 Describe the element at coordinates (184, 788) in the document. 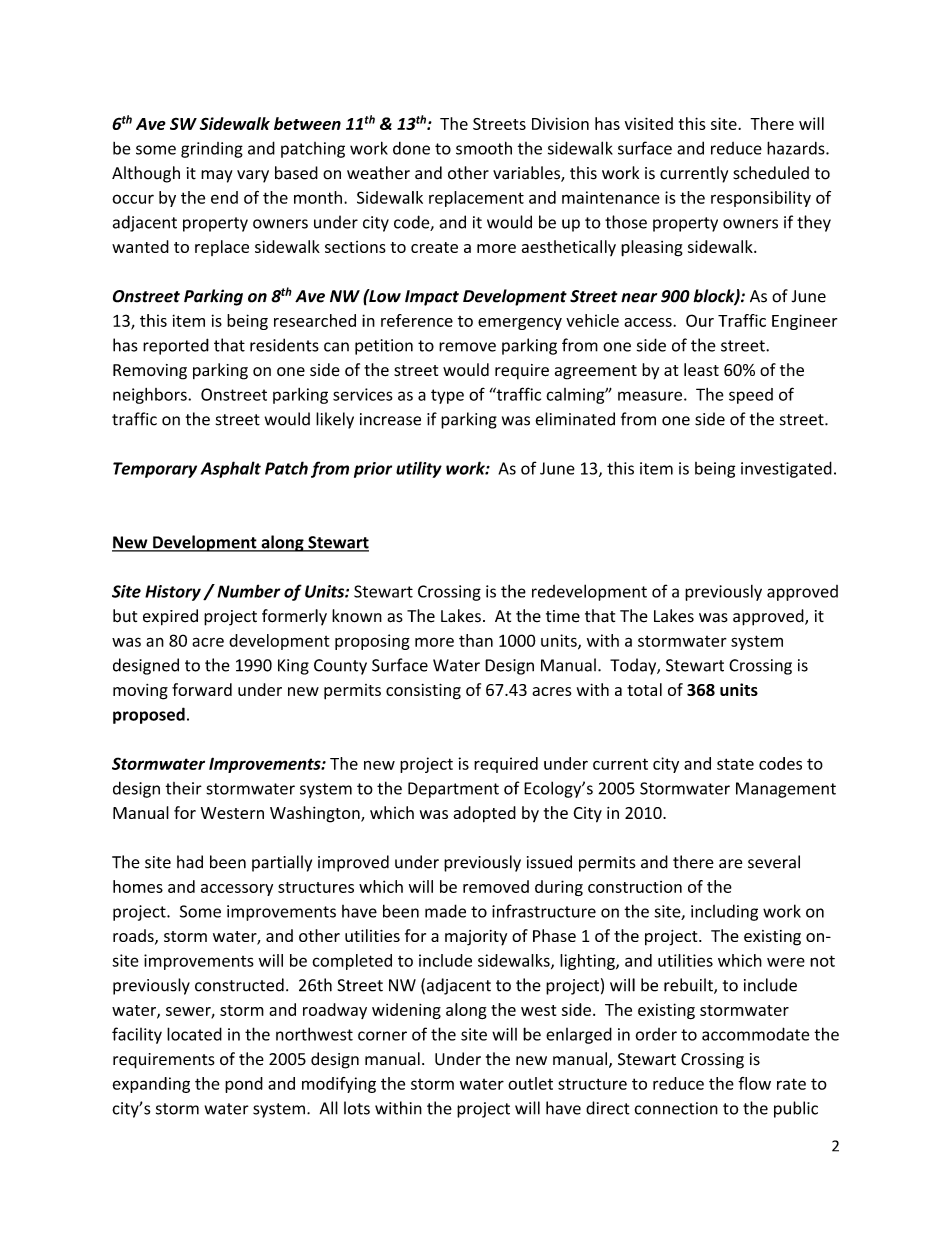

I see `their` at that location.
